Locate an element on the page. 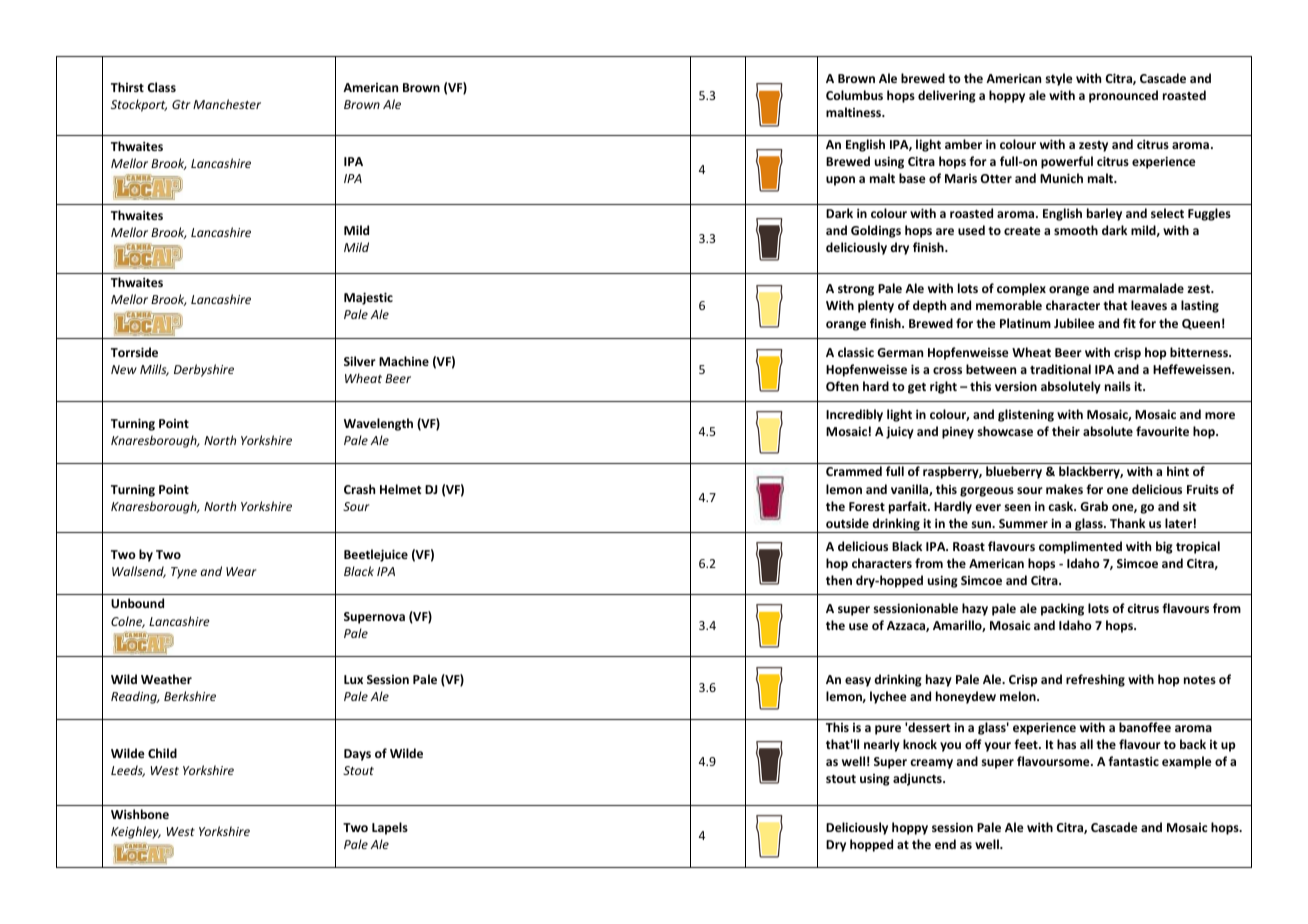 This document has height=924, width=1308. Majestic is located at coordinates (368, 298).
